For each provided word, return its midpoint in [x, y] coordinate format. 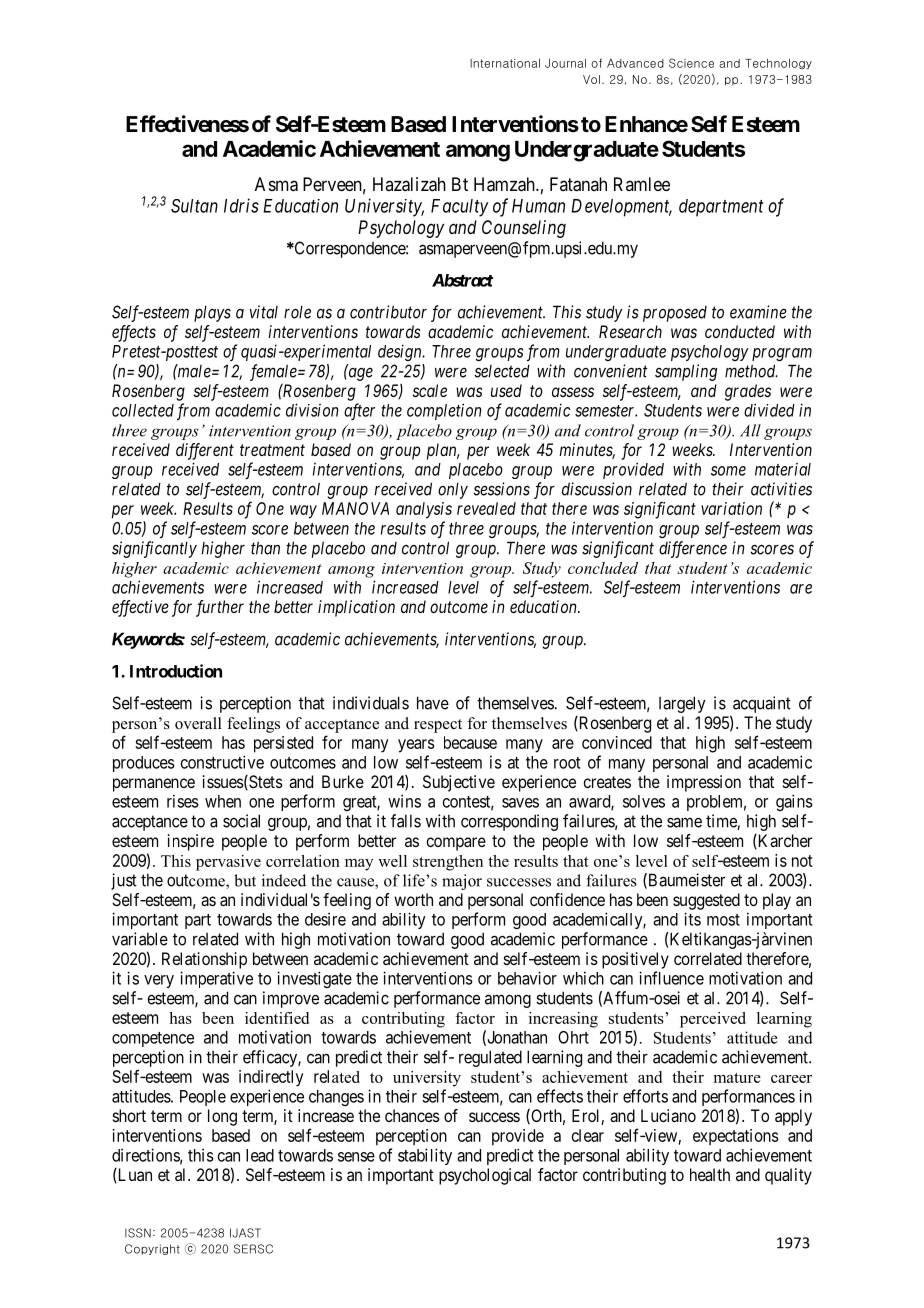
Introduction [176, 671]
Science [691, 63]
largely [682, 704]
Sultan [194, 206]
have [433, 703]
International [505, 63]
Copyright [152, 1249]
